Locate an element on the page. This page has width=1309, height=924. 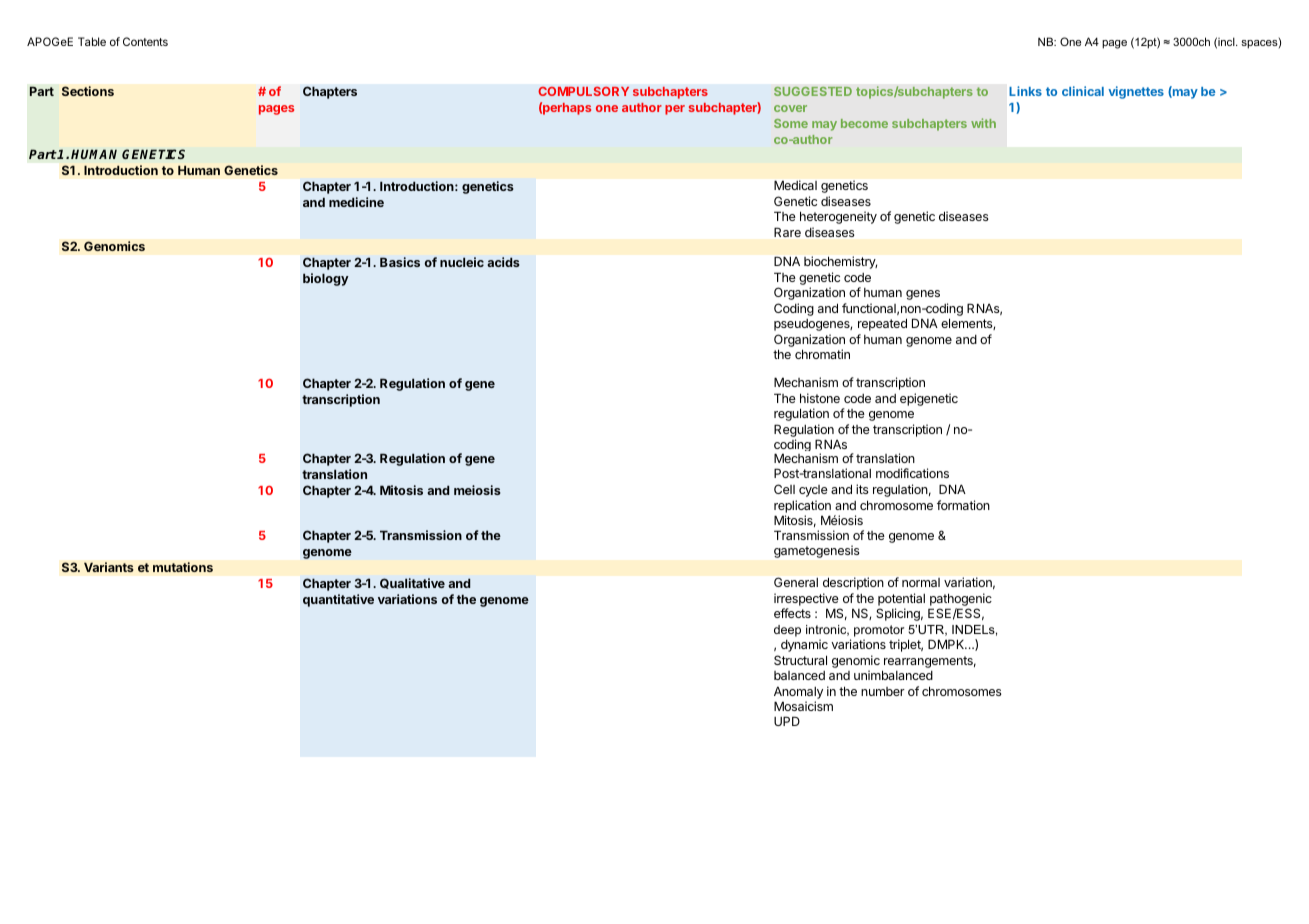
Links is located at coordinates (1025, 91).
